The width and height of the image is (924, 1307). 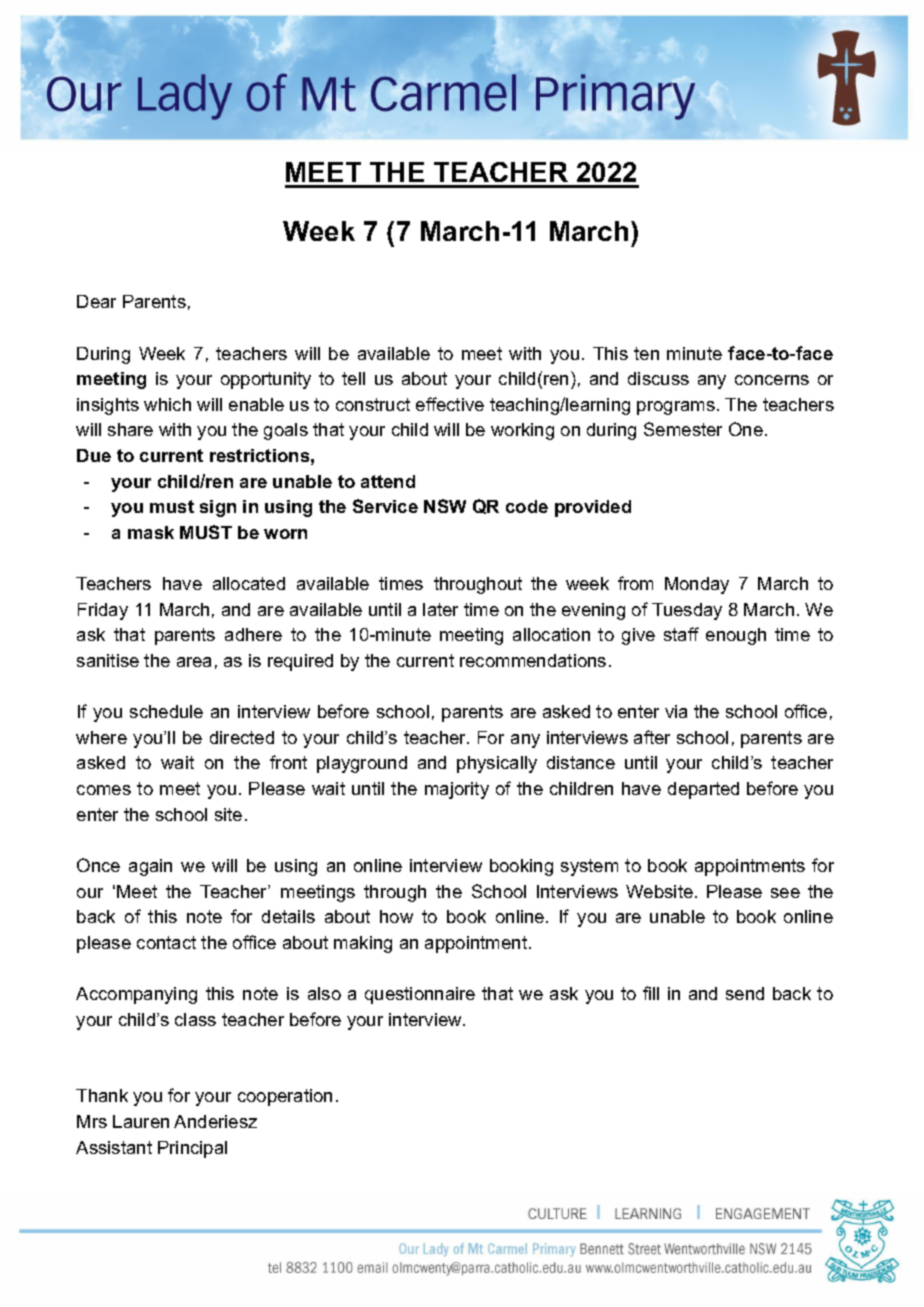 What do you see at coordinates (166, 711) in the image?
I see `schedule` at bounding box center [166, 711].
